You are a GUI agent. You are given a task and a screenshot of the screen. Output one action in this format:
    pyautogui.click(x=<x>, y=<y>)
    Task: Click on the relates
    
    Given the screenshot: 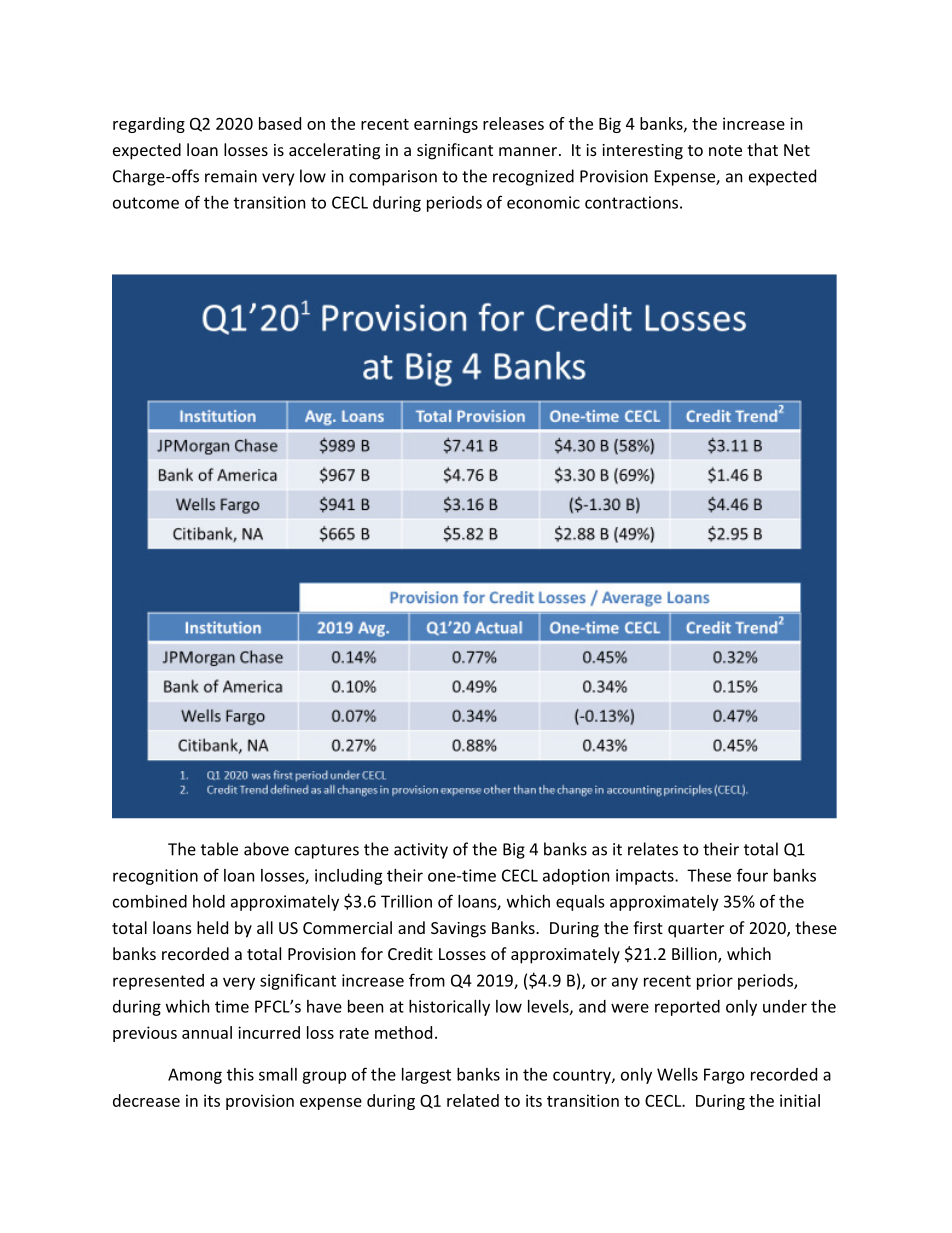 What is the action you would take?
    pyautogui.click(x=653, y=849)
